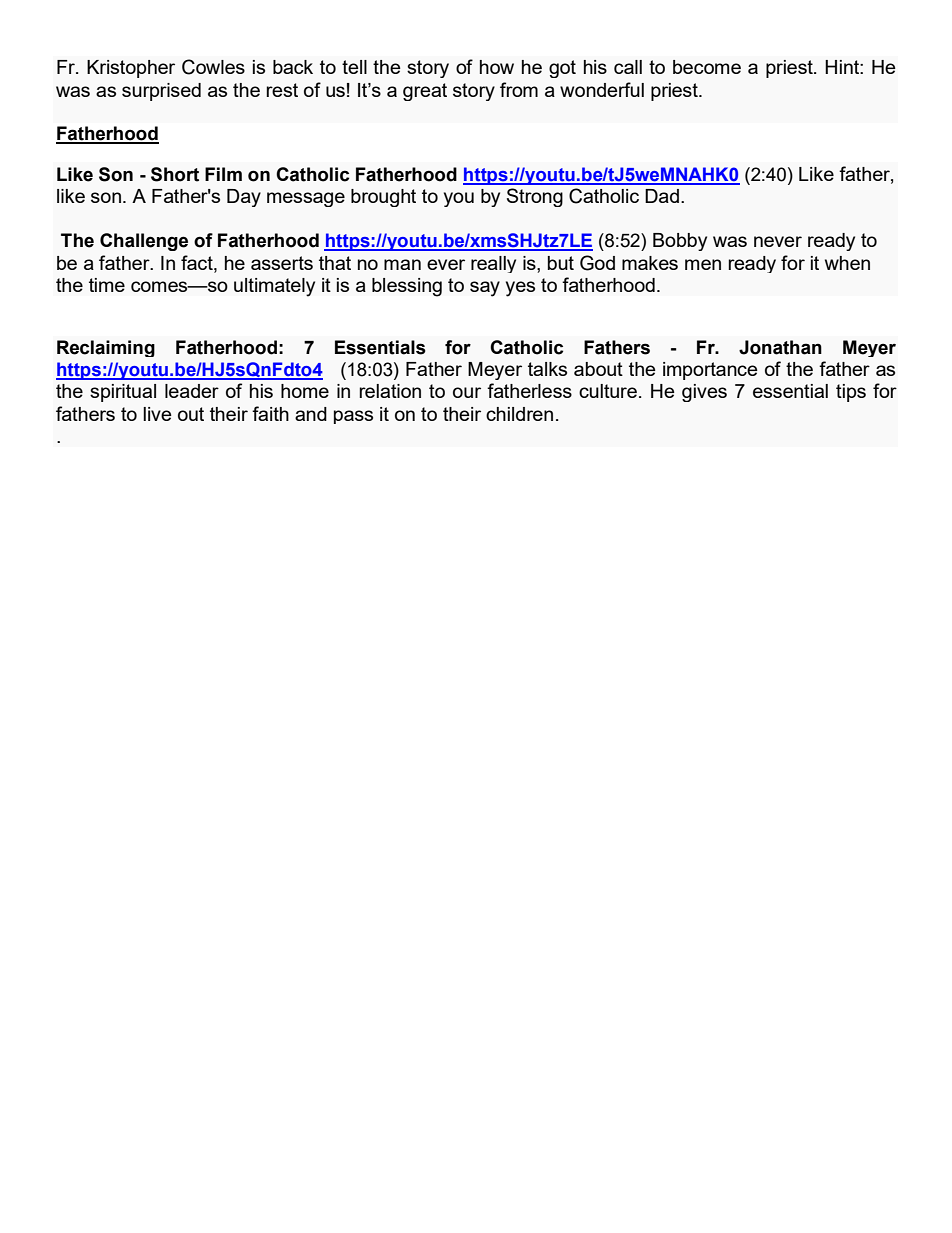  I want to click on surprised, so click(161, 92).
